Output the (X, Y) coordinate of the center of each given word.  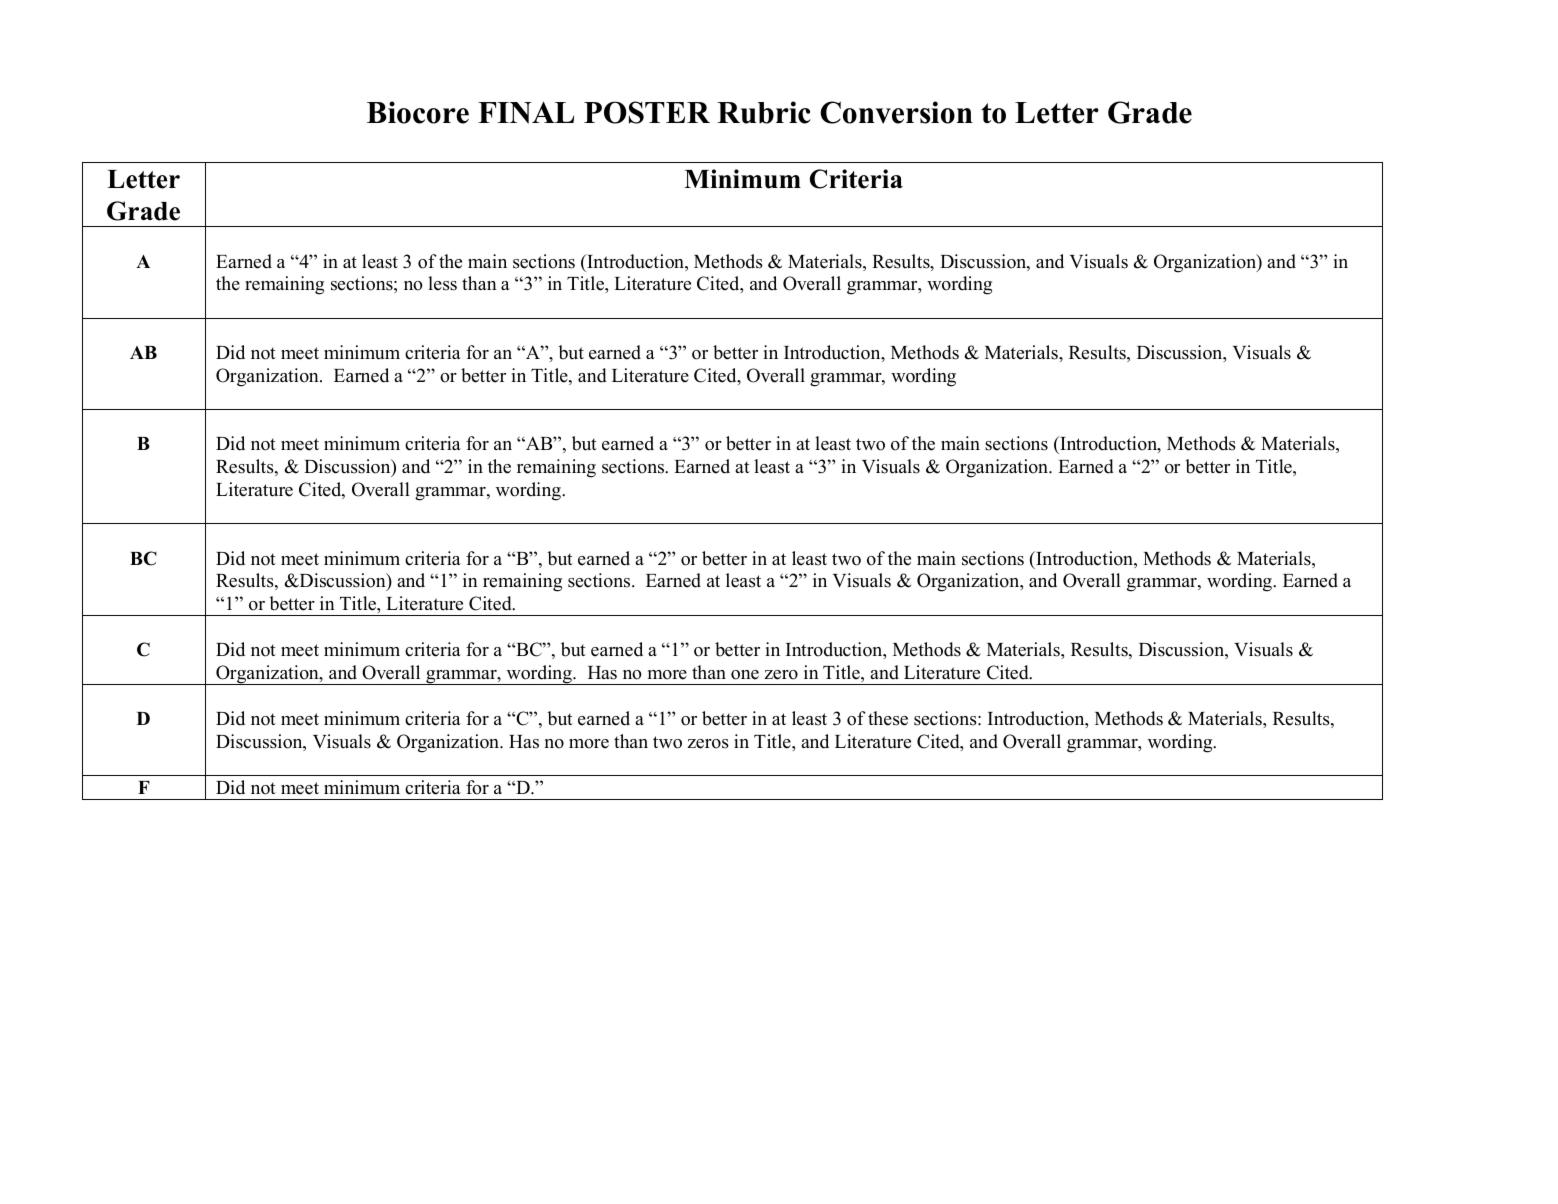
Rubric (764, 112)
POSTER (647, 112)
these (888, 718)
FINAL (526, 113)
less (442, 283)
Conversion (896, 112)
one (745, 675)
